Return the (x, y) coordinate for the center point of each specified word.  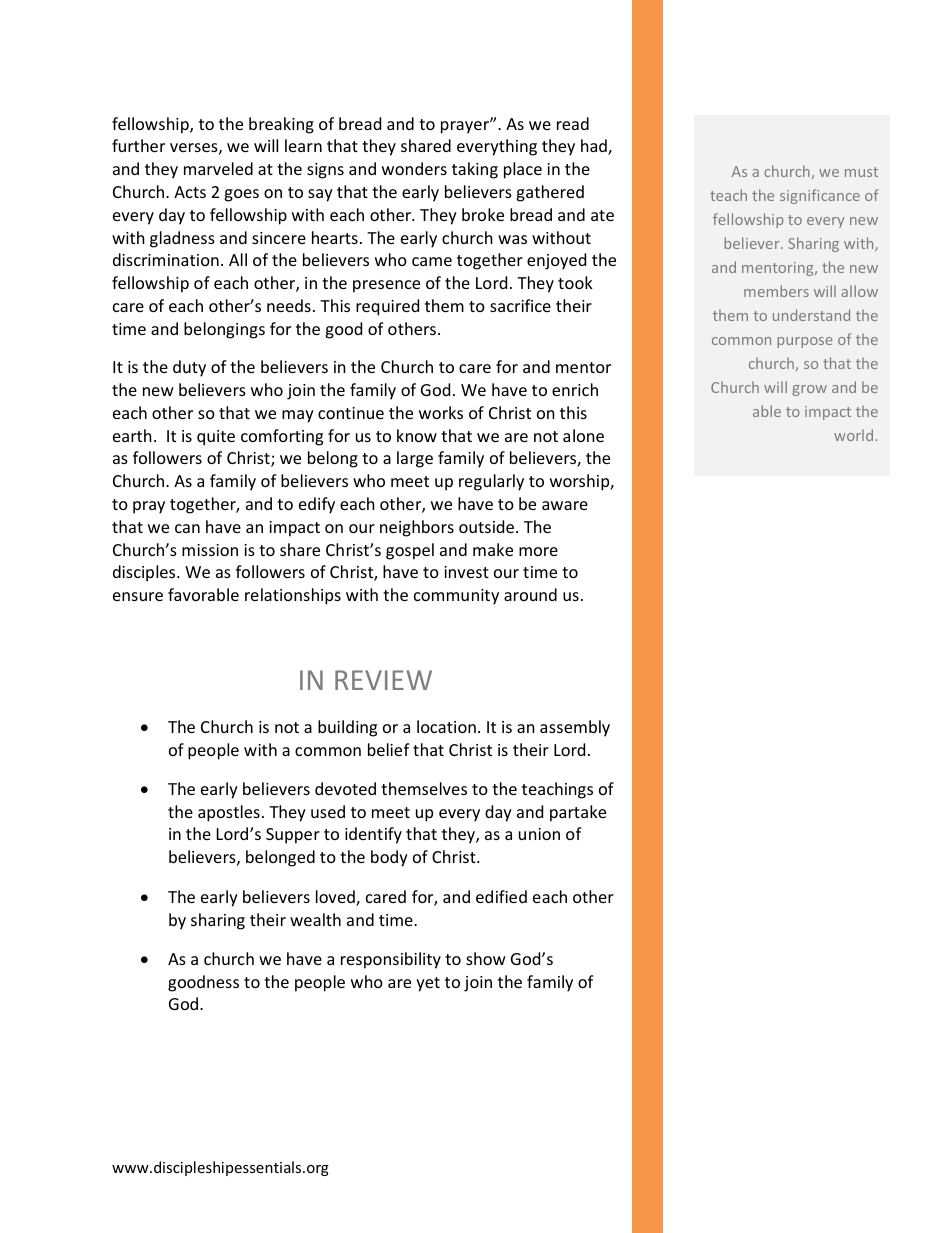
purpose (805, 342)
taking (475, 170)
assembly (575, 728)
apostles (229, 813)
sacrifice (520, 305)
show (486, 958)
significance (820, 196)
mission (210, 550)
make (493, 549)
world (853, 435)
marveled (218, 168)
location (446, 726)
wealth (315, 919)
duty (189, 368)
